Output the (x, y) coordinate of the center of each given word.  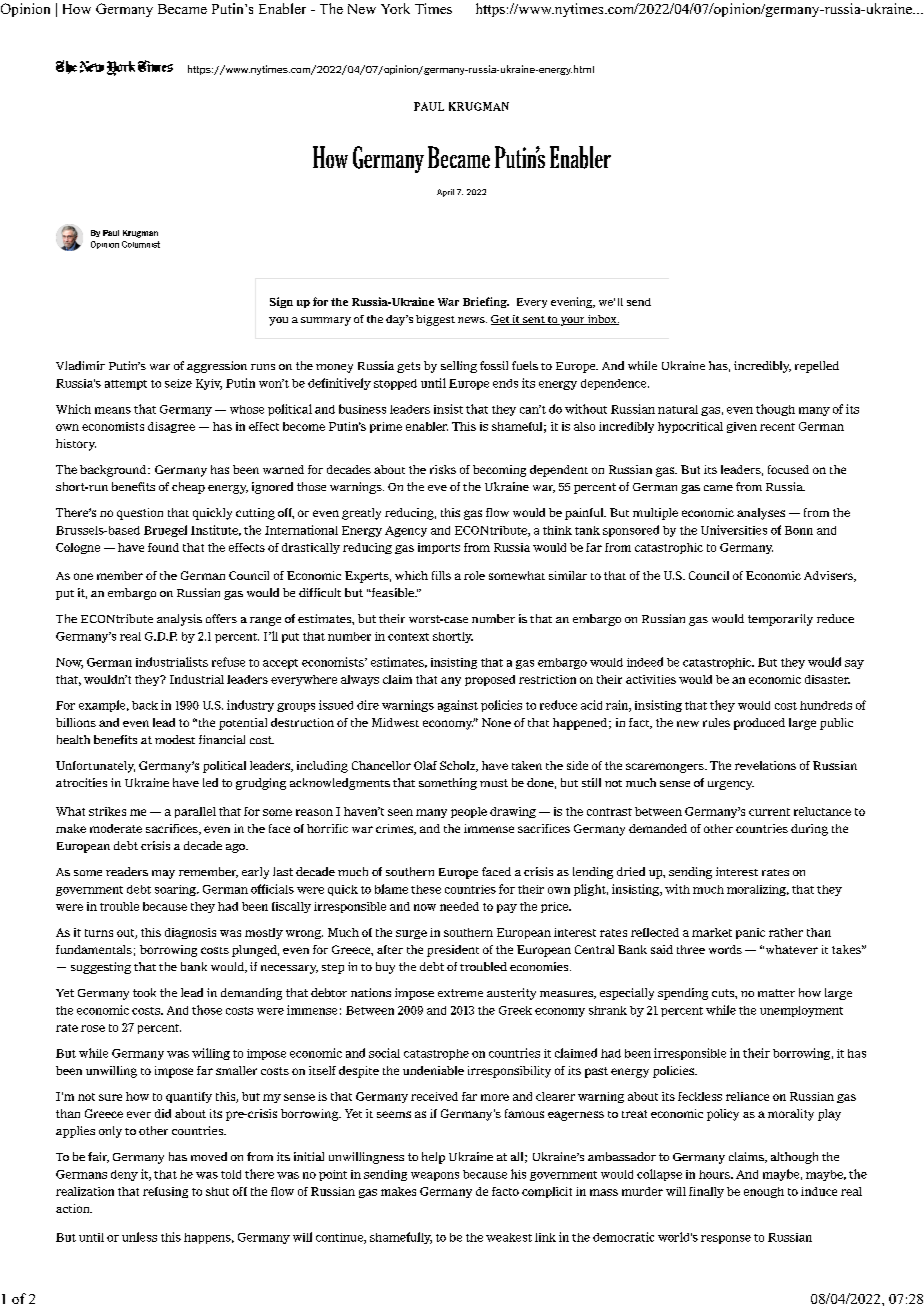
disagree (171, 427)
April (445, 193)
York (395, 8)
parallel (195, 812)
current (769, 812)
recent (777, 427)
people (469, 812)
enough (764, 1192)
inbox (602, 320)
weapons (435, 1176)
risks (443, 469)
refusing (165, 1192)
